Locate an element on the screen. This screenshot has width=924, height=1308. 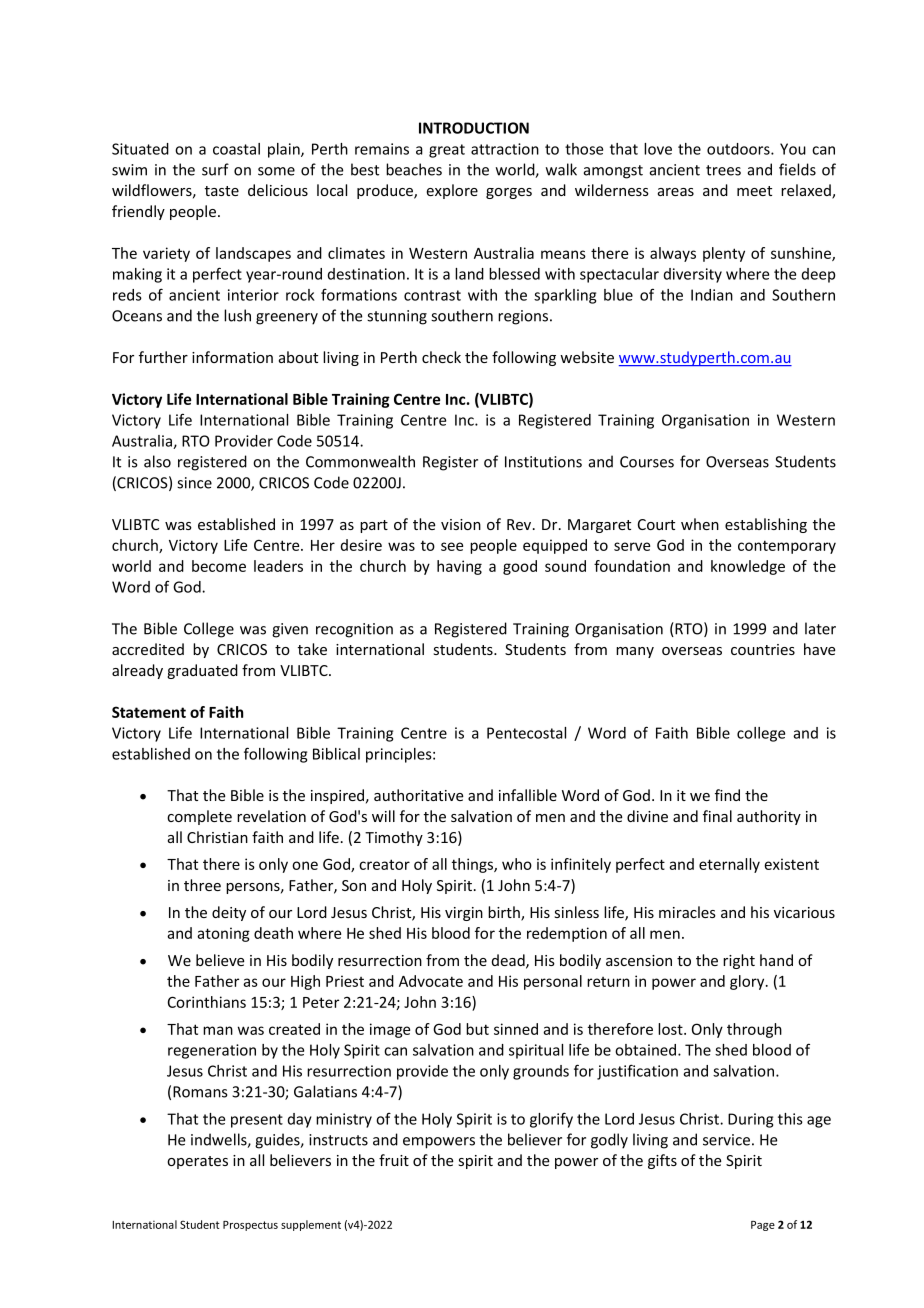
Pentecostal is located at coordinates (526, 733).
